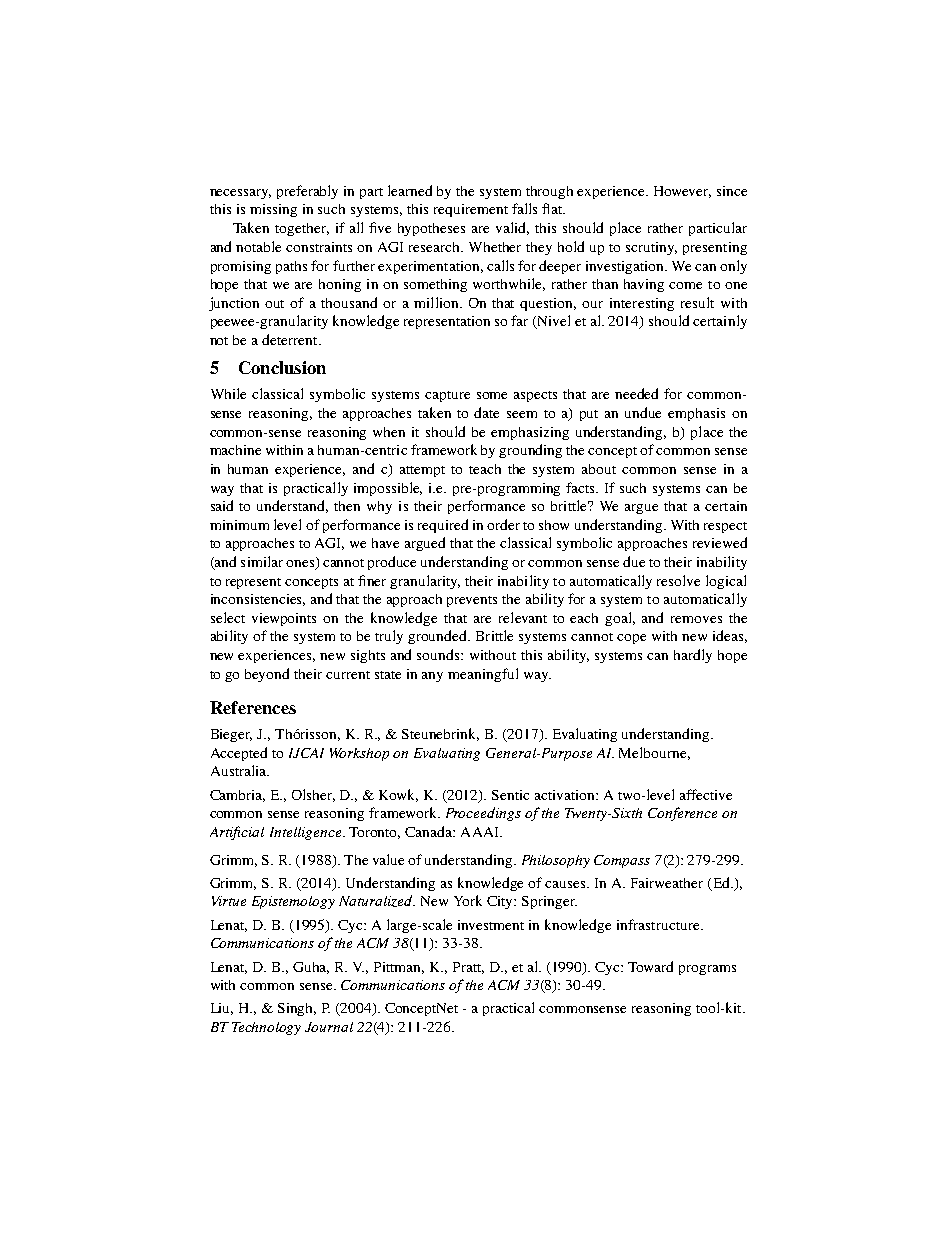 The width and height of the screenshot is (952, 1233). I want to click on requirement, so click(471, 210).
